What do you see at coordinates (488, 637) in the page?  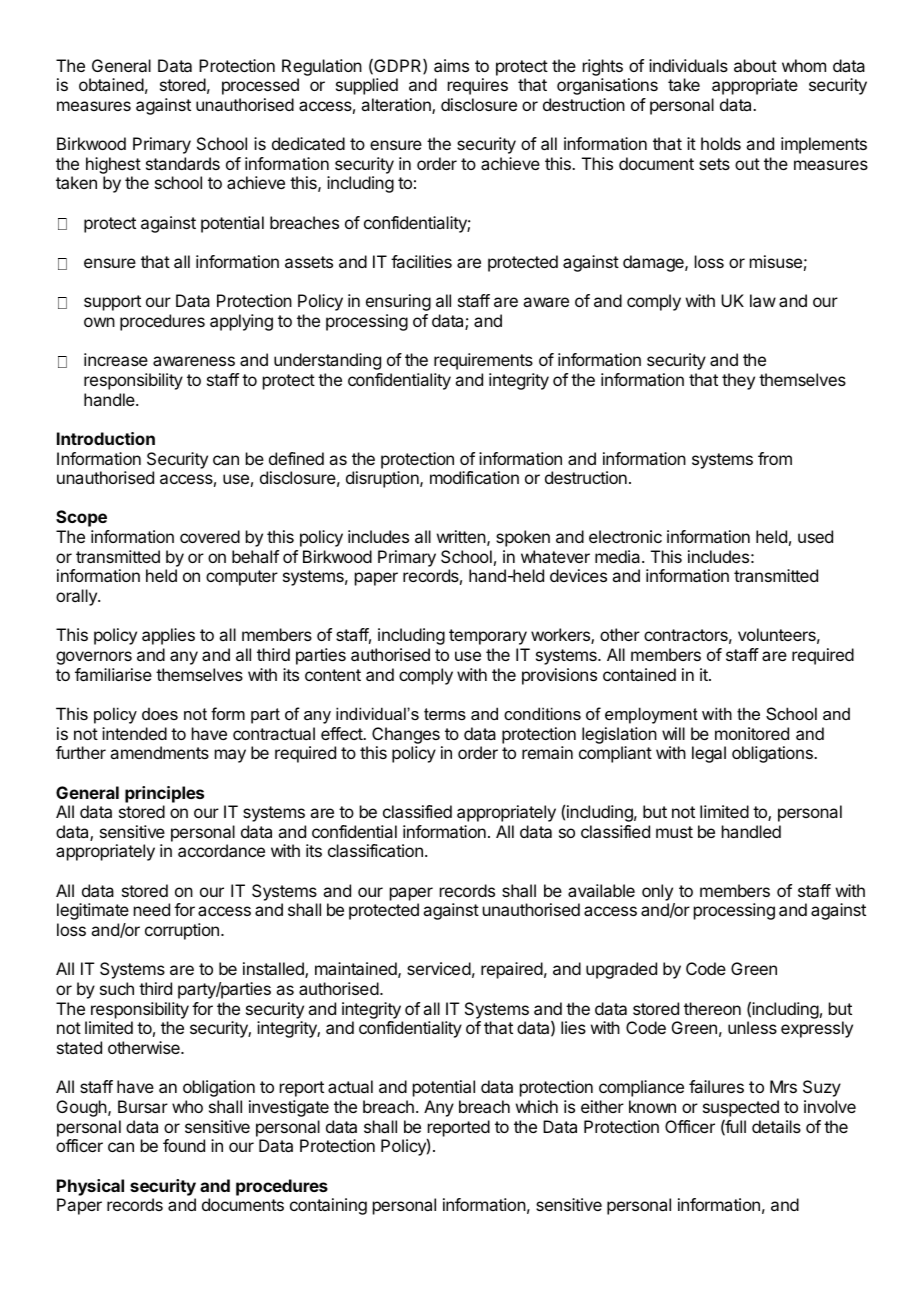 I see `temporary` at bounding box center [488, 637].
